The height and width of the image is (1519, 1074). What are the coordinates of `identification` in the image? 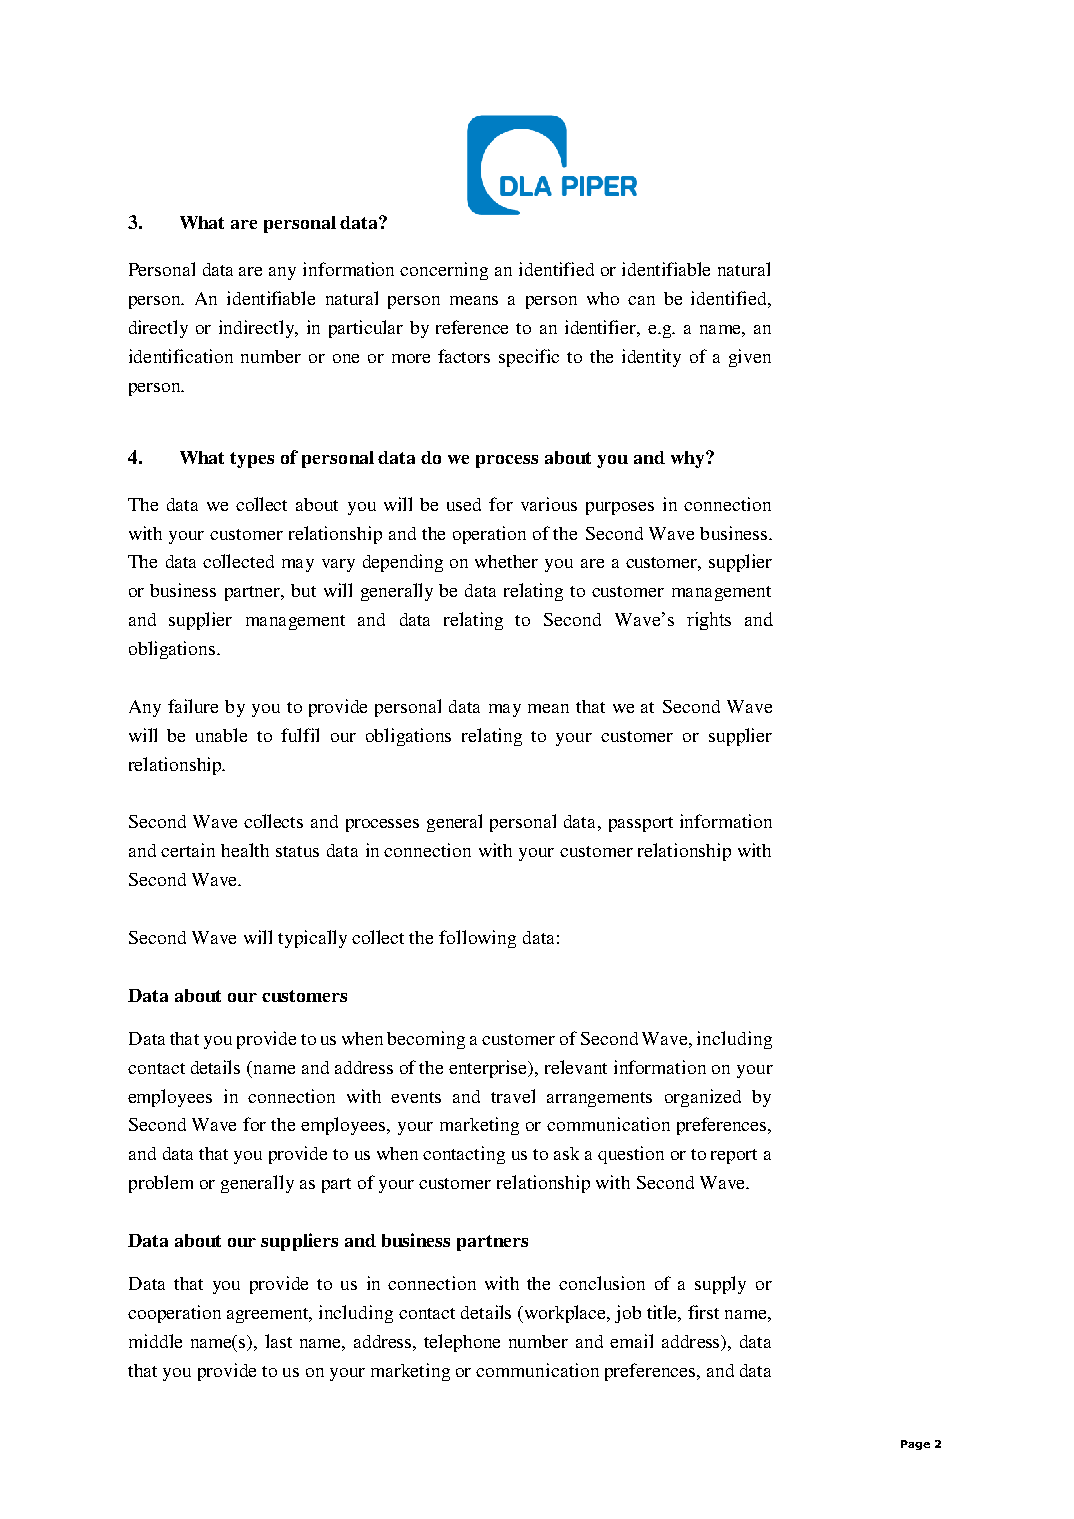 It's located at (181, 356).
